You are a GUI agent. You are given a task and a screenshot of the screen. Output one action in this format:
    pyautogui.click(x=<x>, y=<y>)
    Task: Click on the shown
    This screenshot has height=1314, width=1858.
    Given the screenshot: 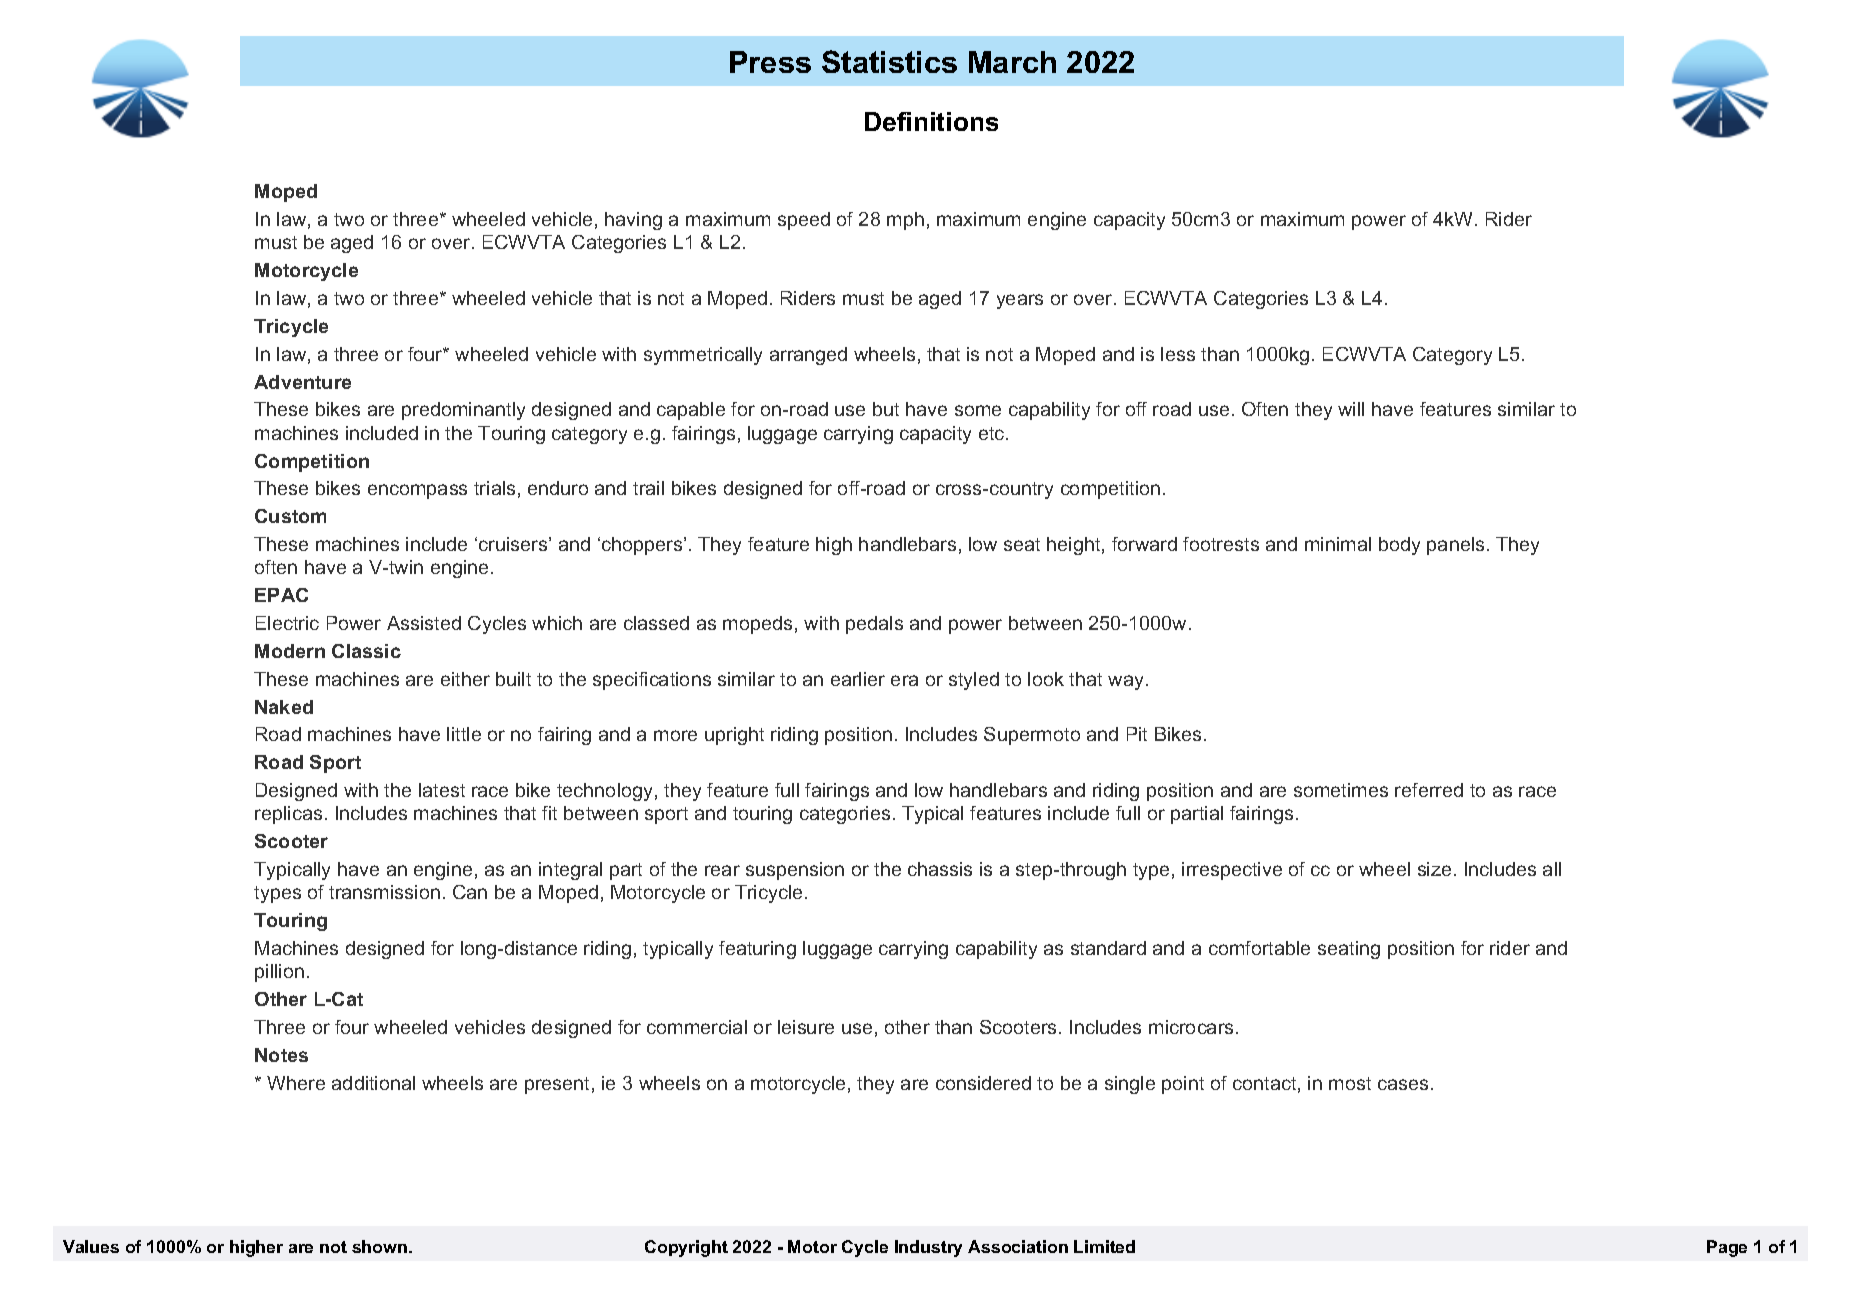 What is the action you would take?
    pyautogui.click(x=379, y=1246)
